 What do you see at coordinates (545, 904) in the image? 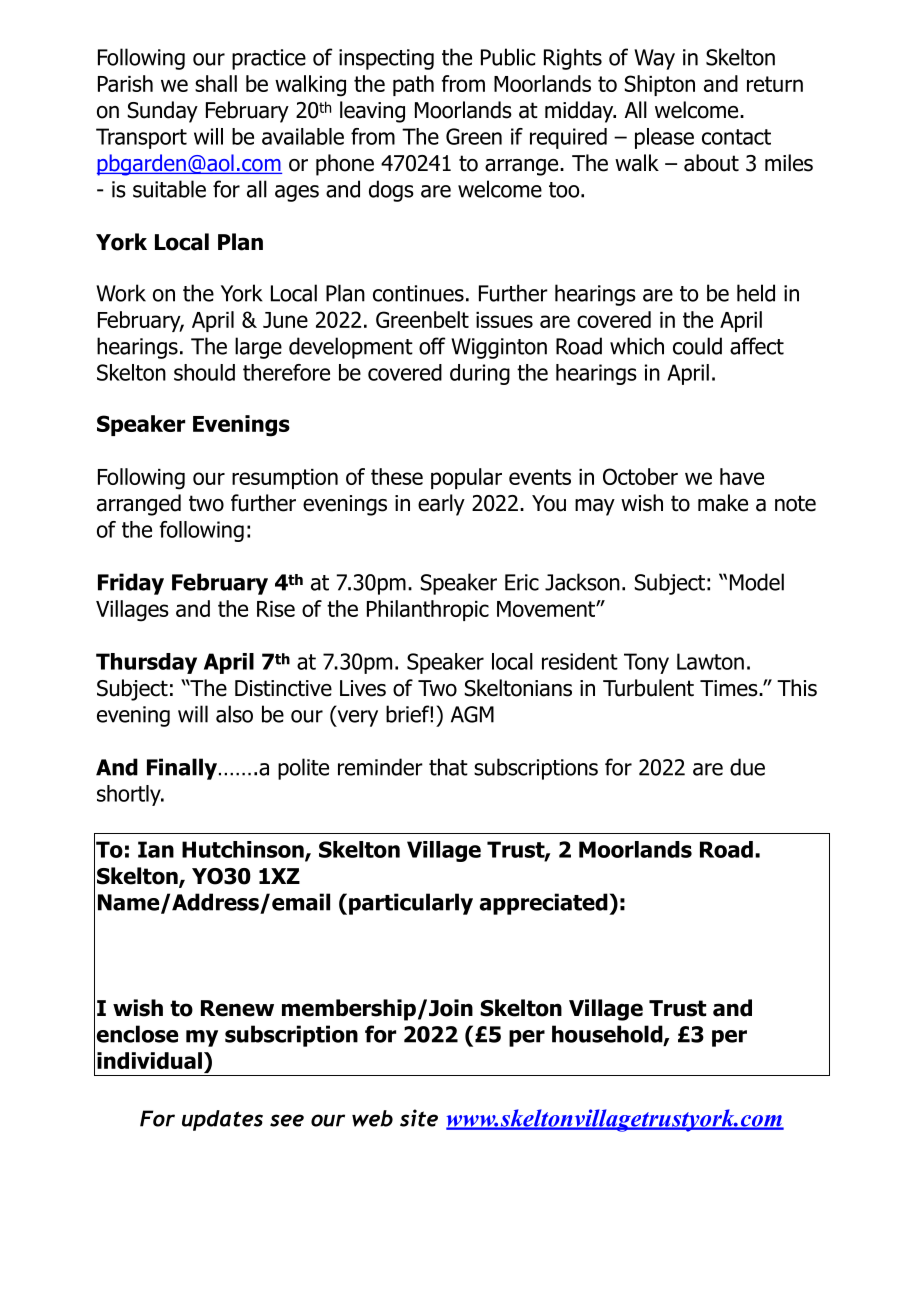
I see `appreciated` at bounding box center [545, 904].
